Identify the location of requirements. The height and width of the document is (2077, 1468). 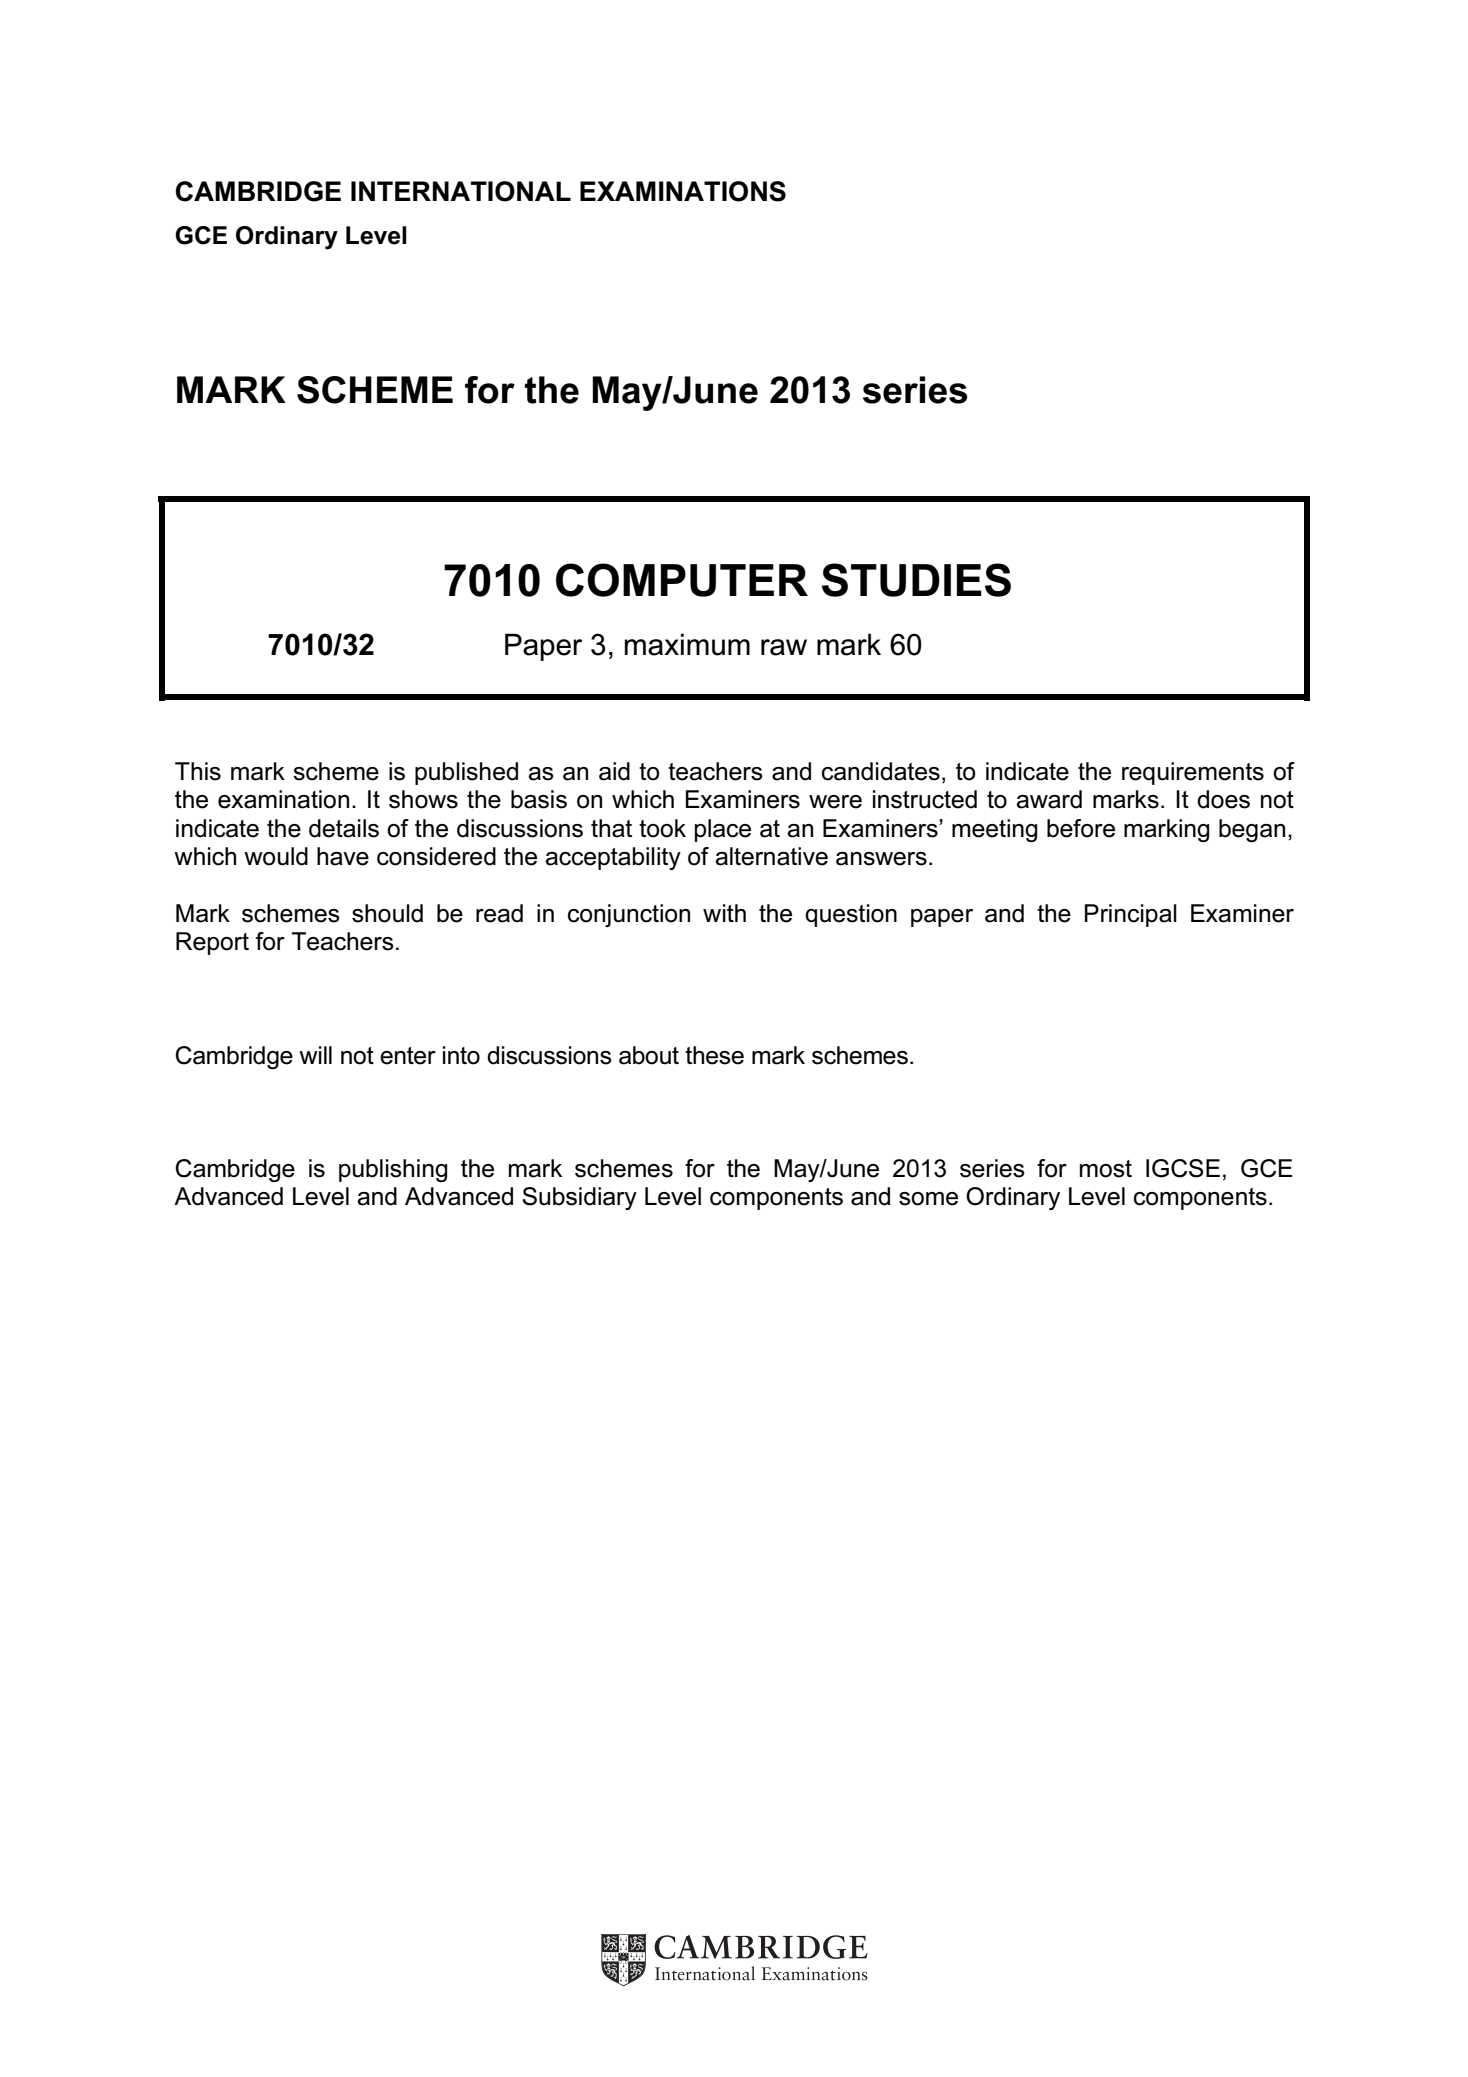
(1193, 773).
